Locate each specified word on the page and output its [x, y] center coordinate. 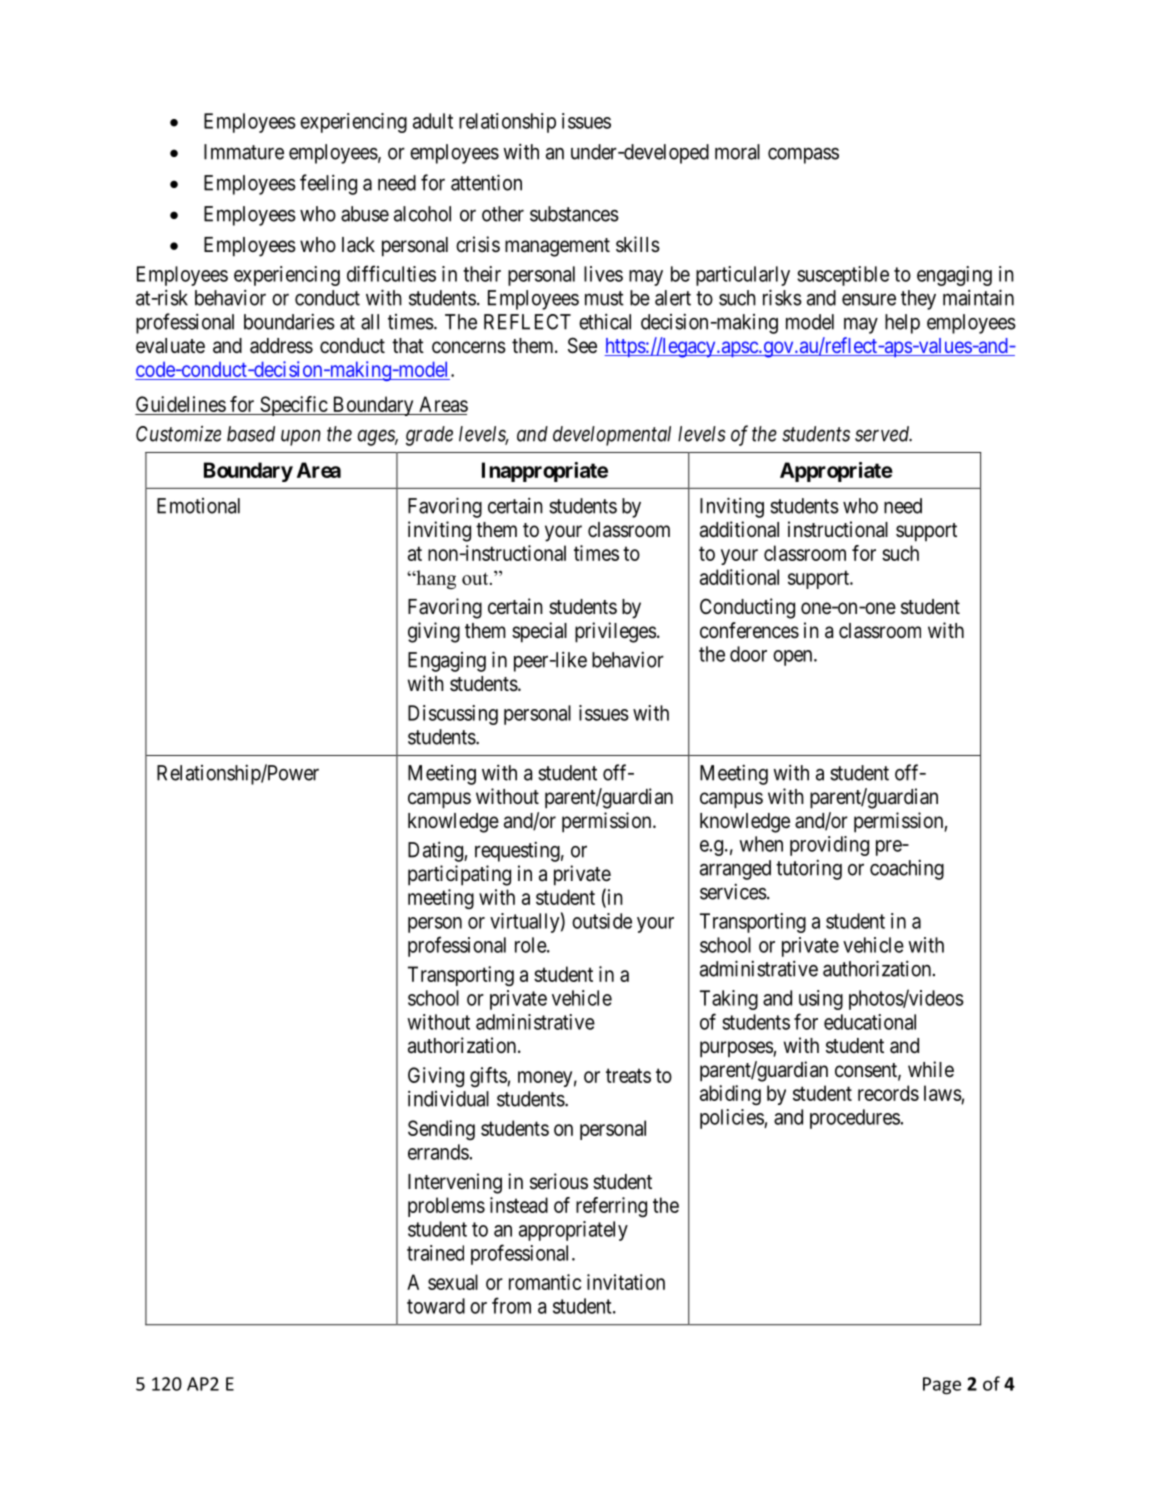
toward [436, 1306]
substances [574, 214]
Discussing [453, 715]
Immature [244, 152]
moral [737, 152]
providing [829, 846]
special [539, 632]
